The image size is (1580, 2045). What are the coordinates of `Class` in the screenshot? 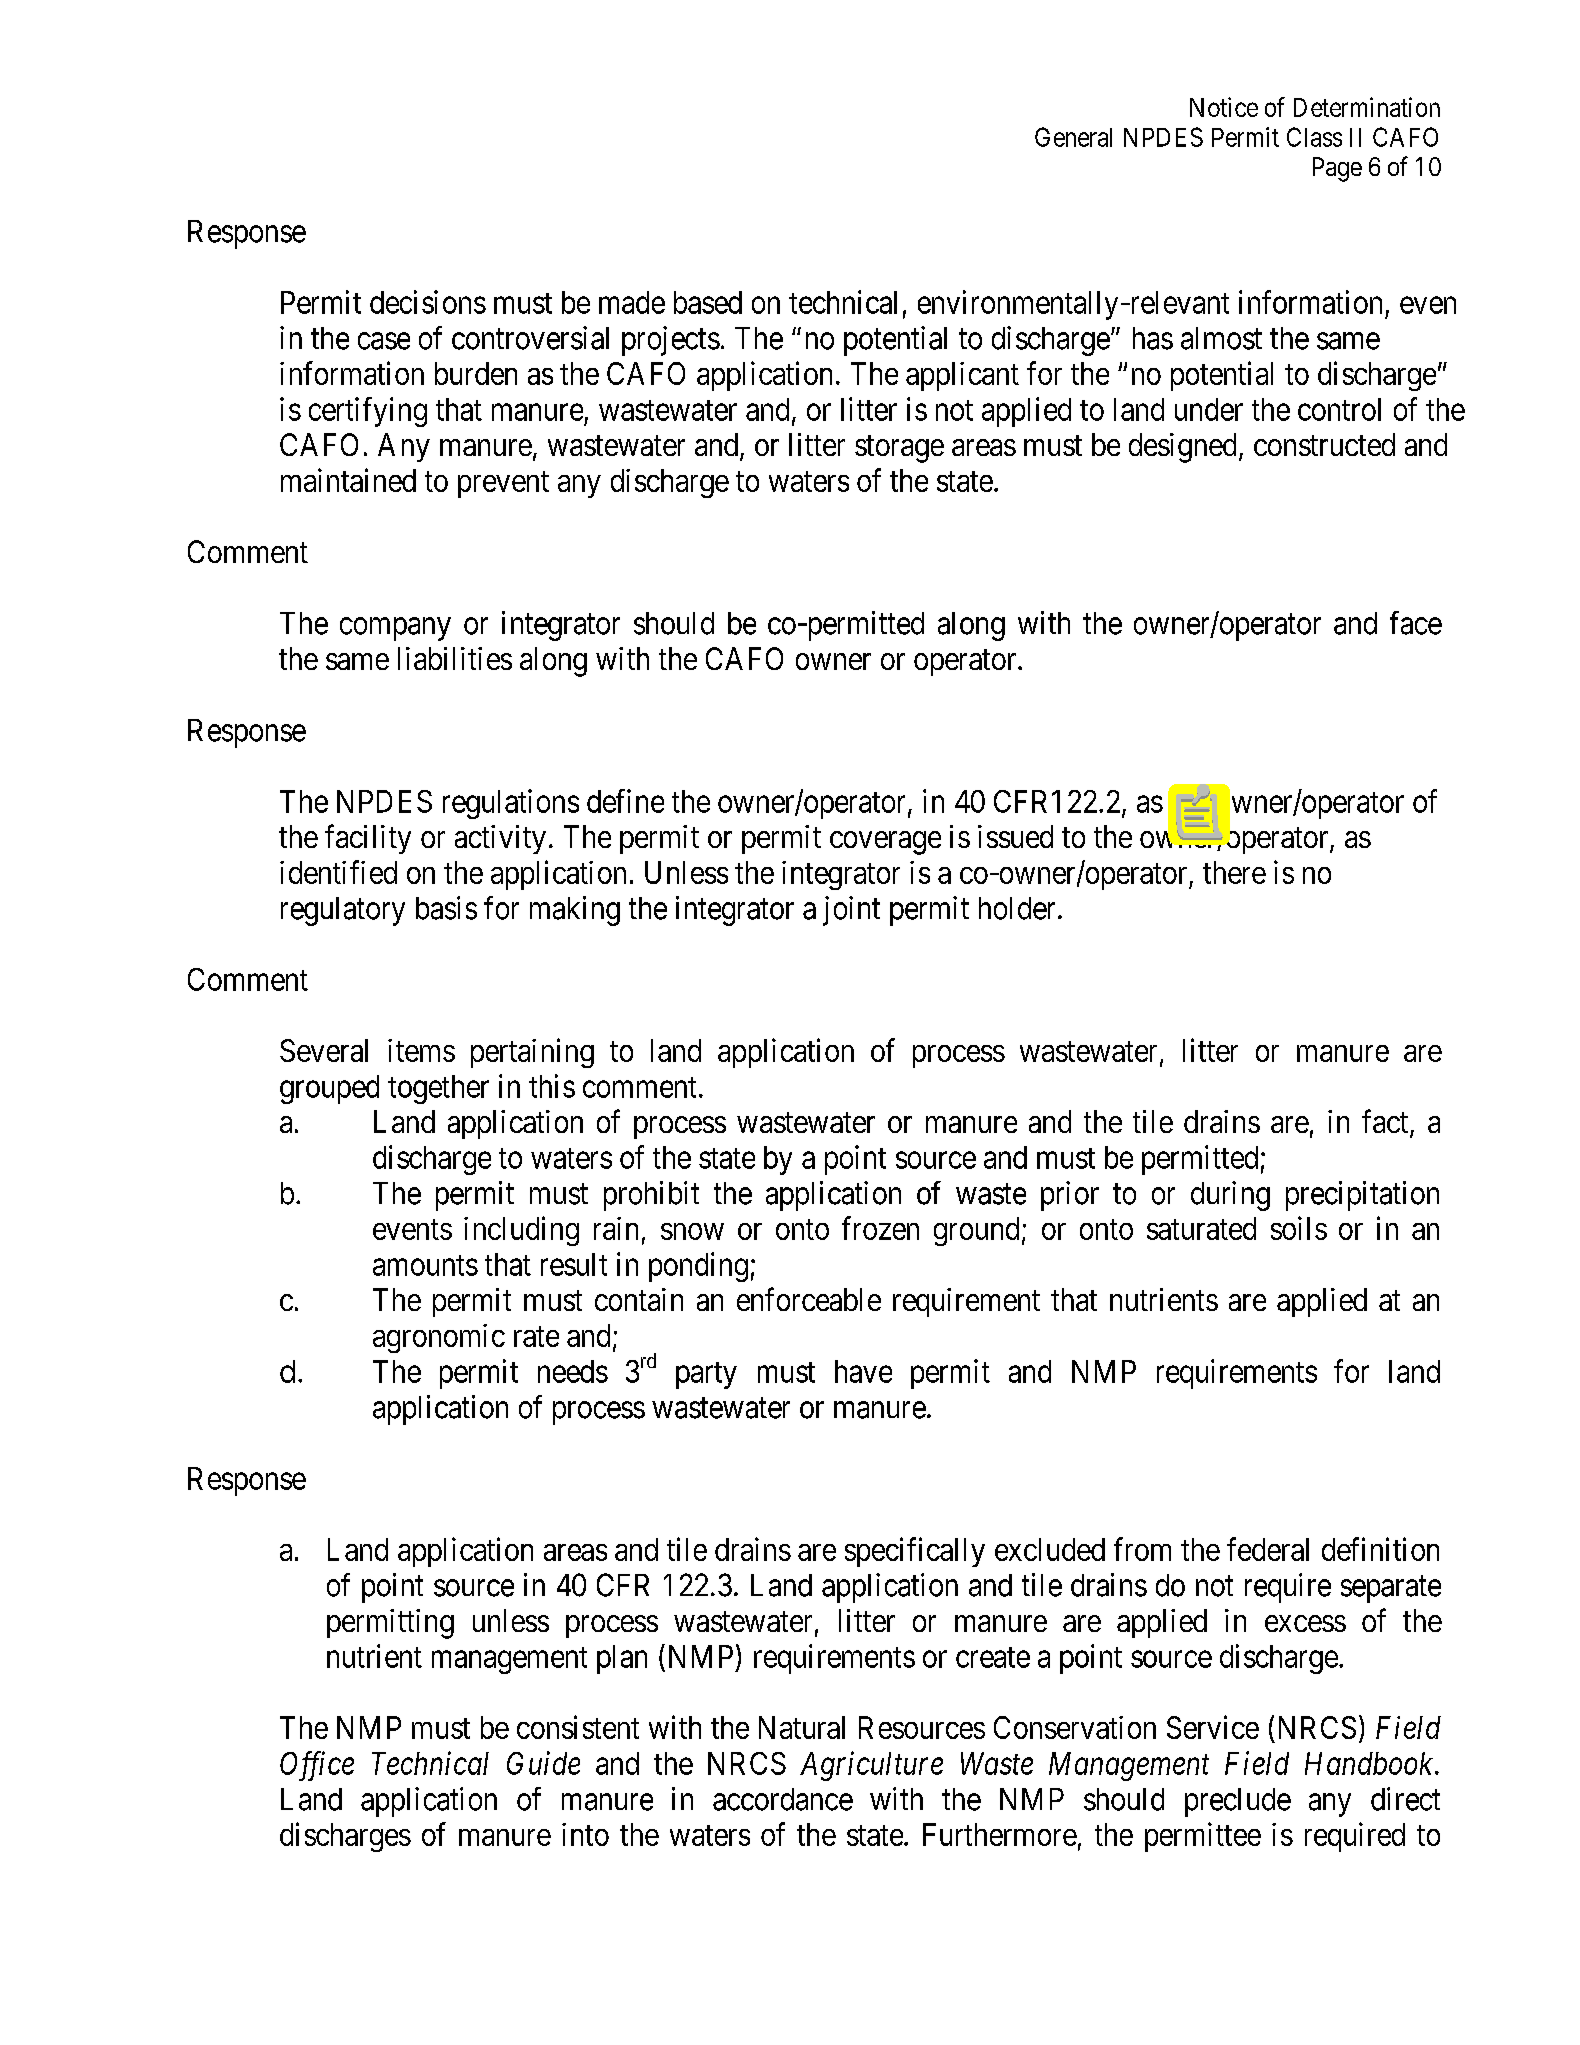 It's located at (1314, 137).
